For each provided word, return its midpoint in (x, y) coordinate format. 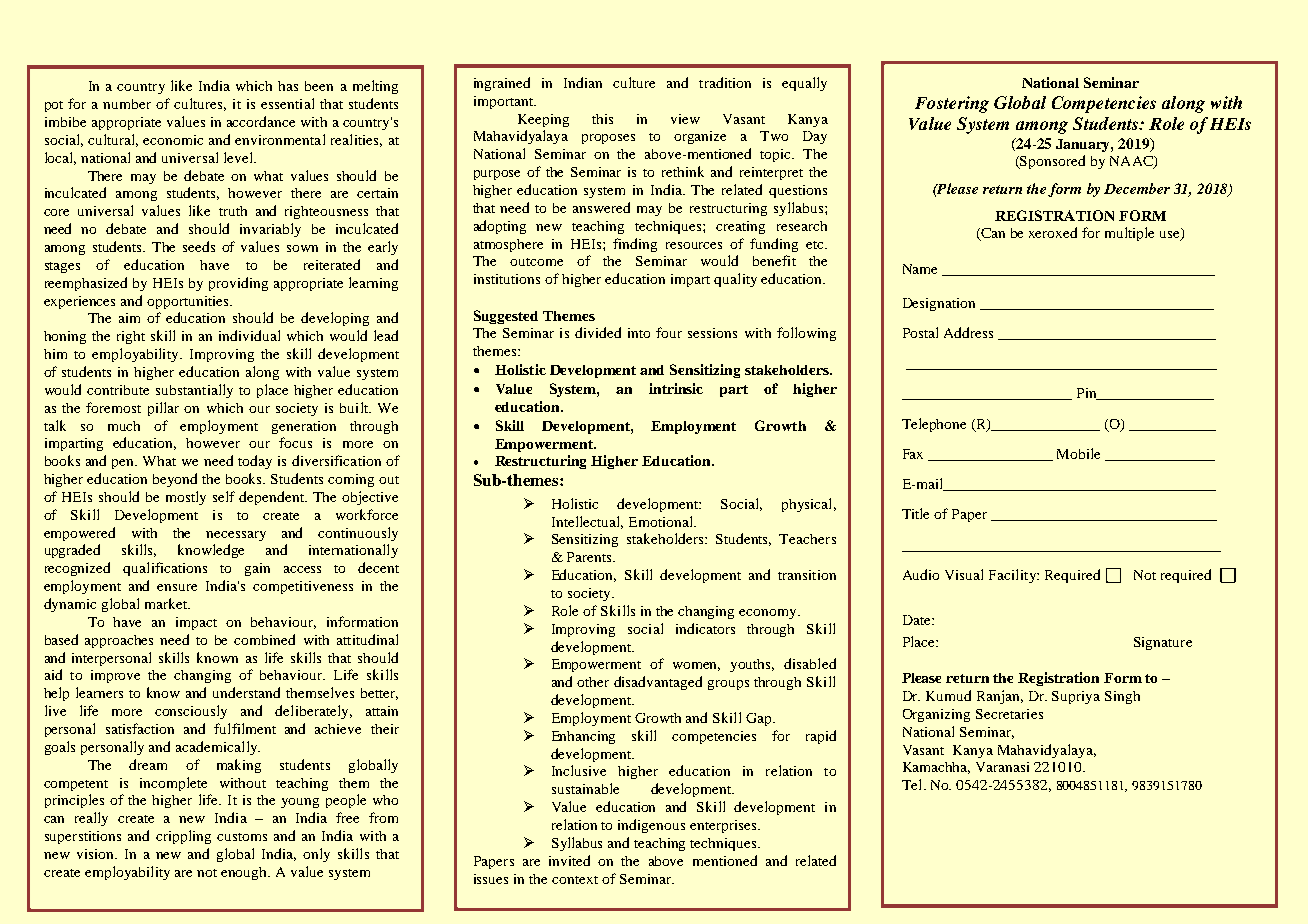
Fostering (952, 104)
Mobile (1078, 453)
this (602, 119)
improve (115, 676)
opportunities (189, 302)
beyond (175, 480)
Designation (939, 304)
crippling (183, 837)
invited (569, 860)
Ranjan (1000, 697)
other (593, 682)
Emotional (662, 521)
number (127, 104)
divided (598, 332)
